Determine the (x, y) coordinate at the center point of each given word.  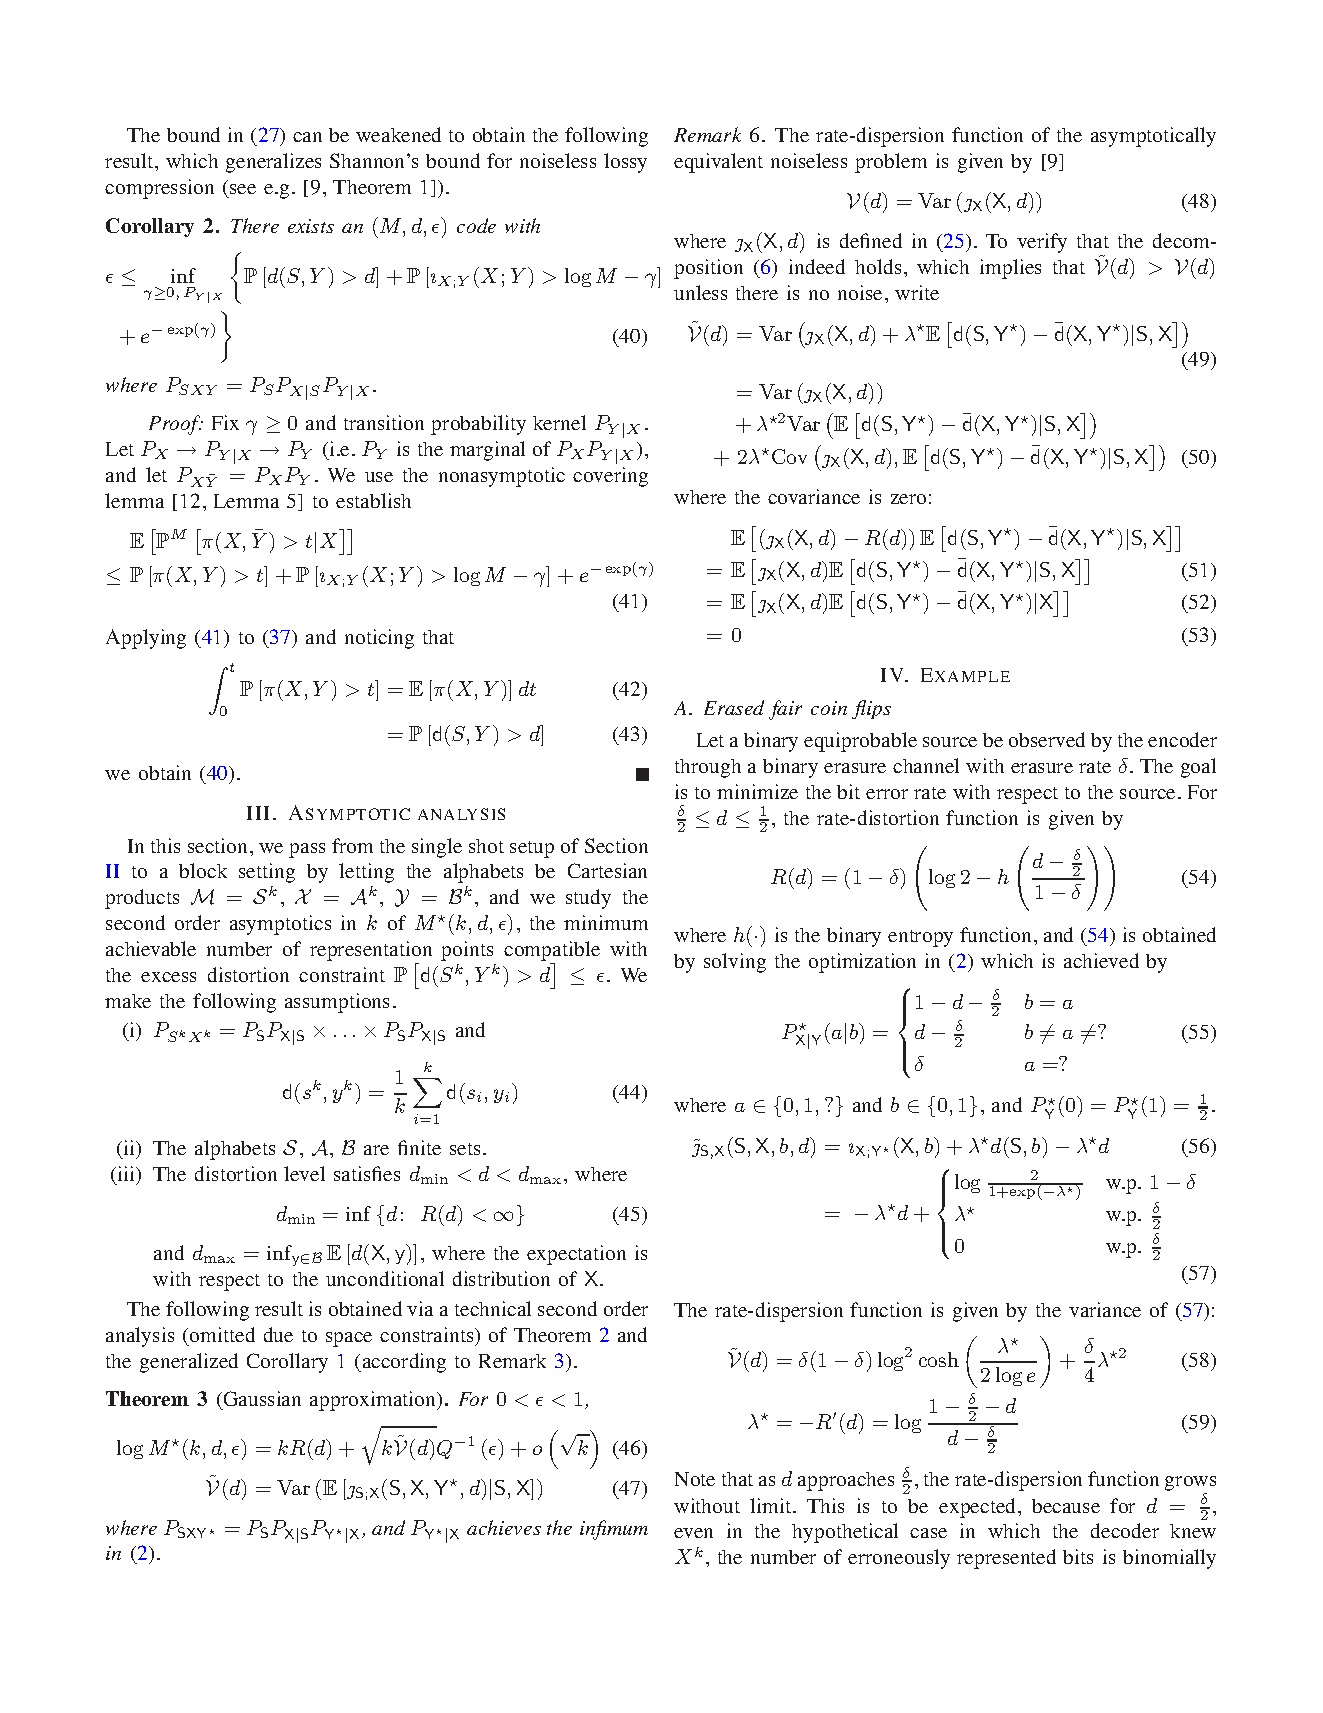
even (693, 1533)
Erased (734, 707)
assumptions (337, 1003)
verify (1042, 243)
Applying (146, 639)
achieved (1101, 960)
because (1066, 1506)
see (243, 189)
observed (1047, 739)
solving (735, 963)
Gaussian (261, 1400)
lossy (625, 163)
